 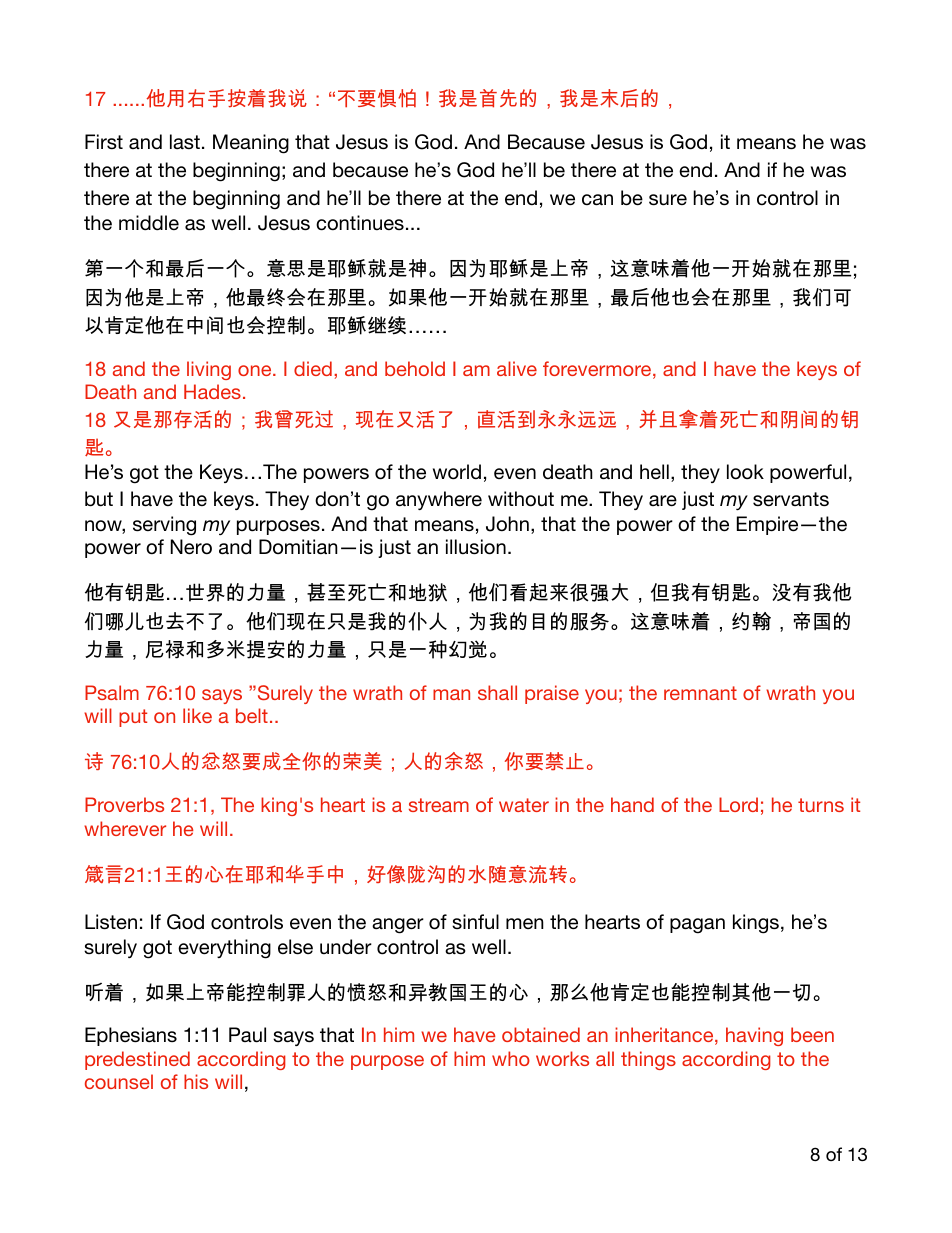 I want to click on Hades, so click(x=212, y=391).
